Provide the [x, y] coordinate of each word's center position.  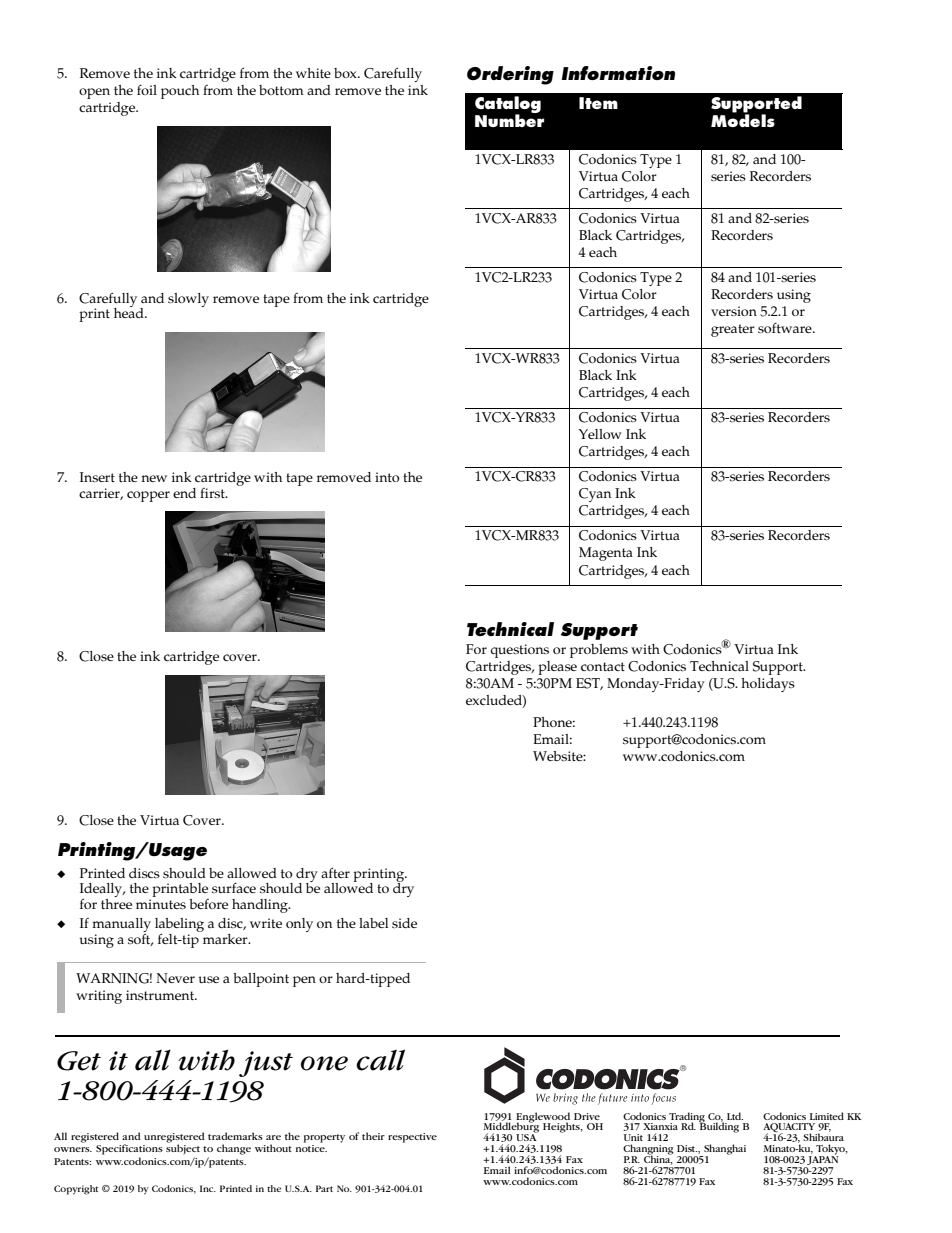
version [734, 311]
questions [519, 651]
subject [183, 1148]
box [346, 73]
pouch [180, 92]
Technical [719, 666]
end [184, 493]
